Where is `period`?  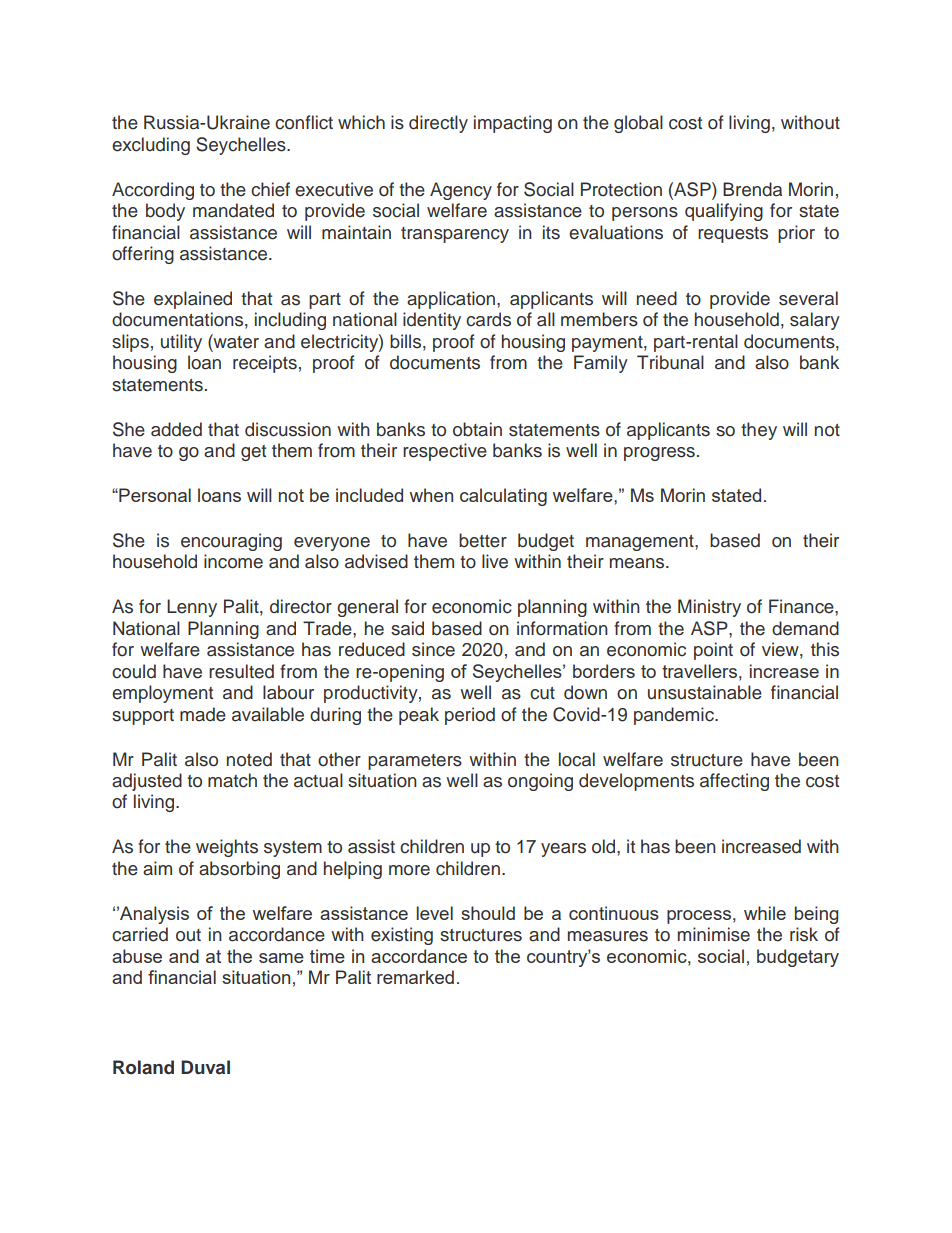 period is located at coordinates (470, 716).
